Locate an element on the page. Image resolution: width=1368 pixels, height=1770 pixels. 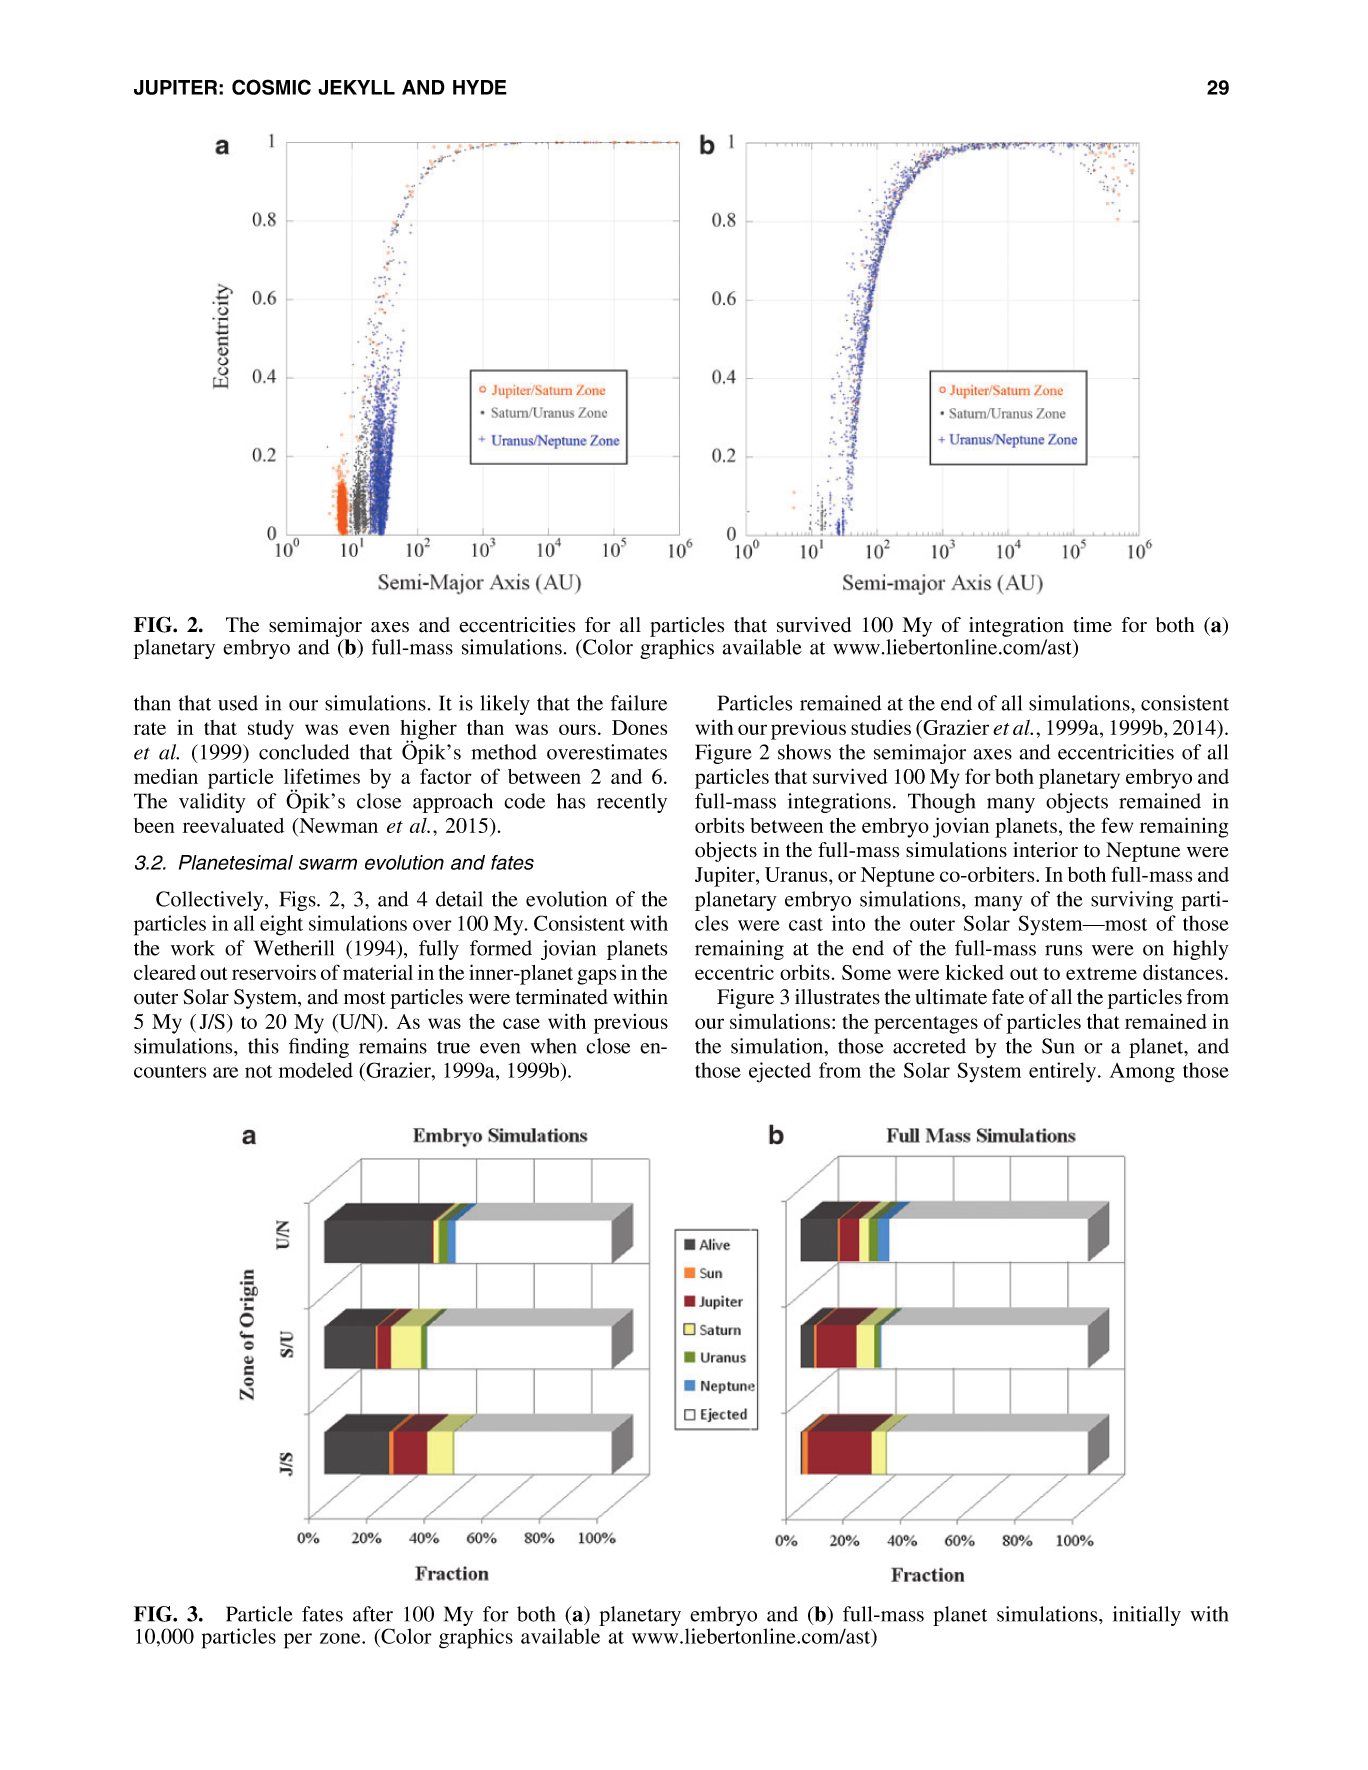
JEKYLL is located at coordinates (356, 87).
